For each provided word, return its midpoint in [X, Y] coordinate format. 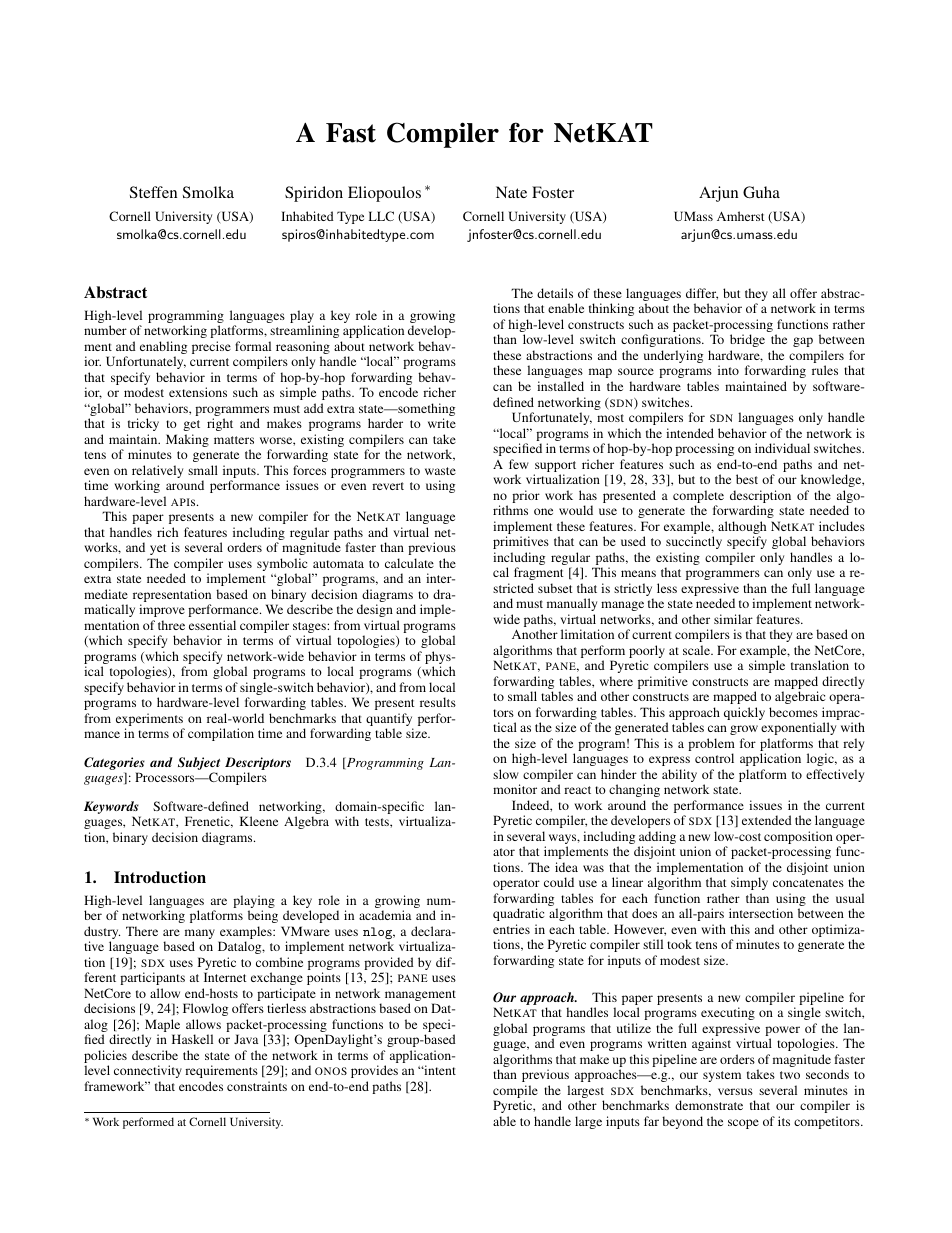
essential [212, 625]
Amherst [741, 216]
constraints [257, 1086]
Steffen [153, 192]
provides [374, 1071]
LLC [381, 216]
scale [697, 650]
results [438, 702]
